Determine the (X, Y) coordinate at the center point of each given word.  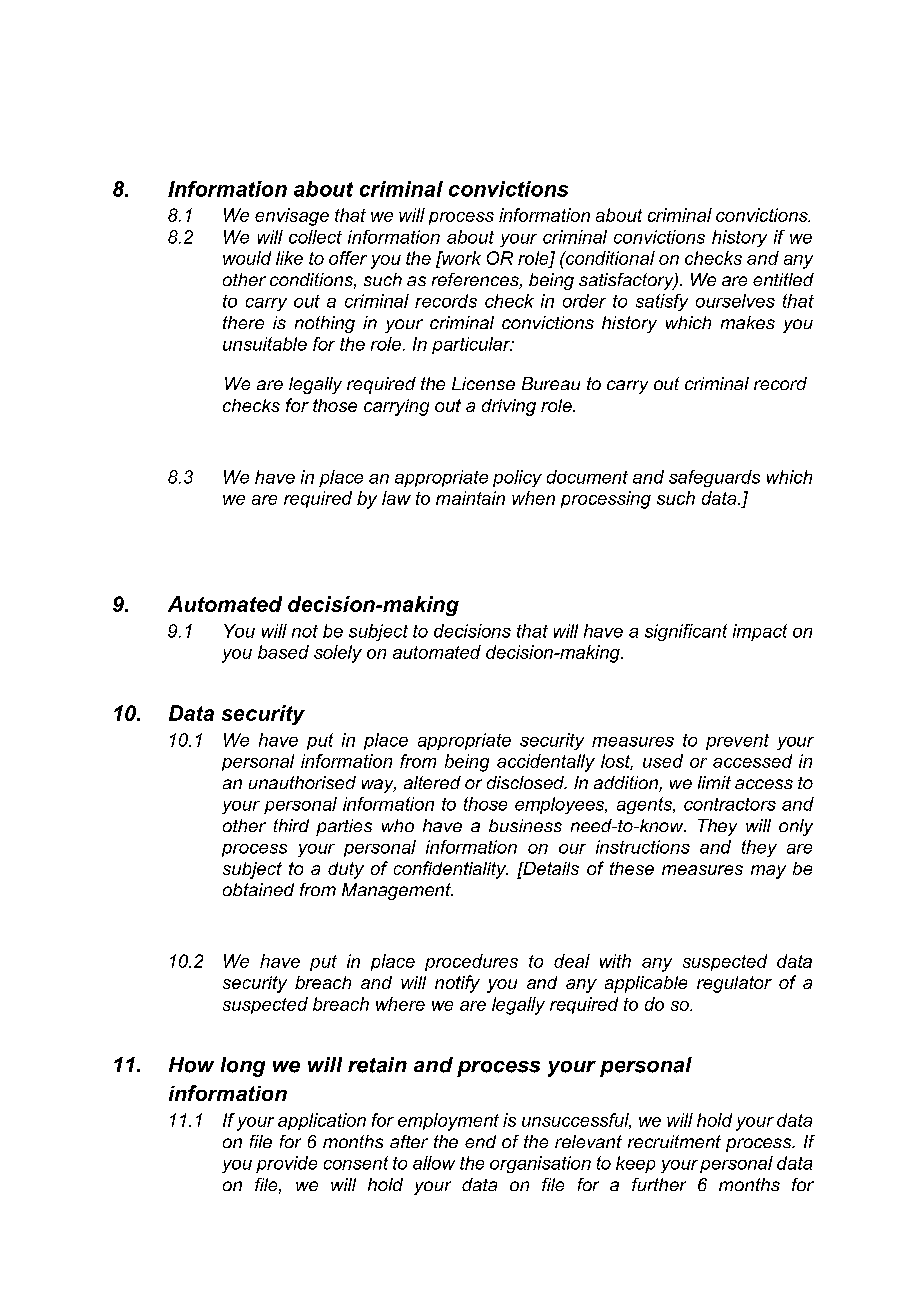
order (584, 301)
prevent (737, 742)
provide (286, 1164)
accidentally (546, 763)
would (247, 258)
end (480, 1141)
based (283, 652)
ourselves (735, 301)
